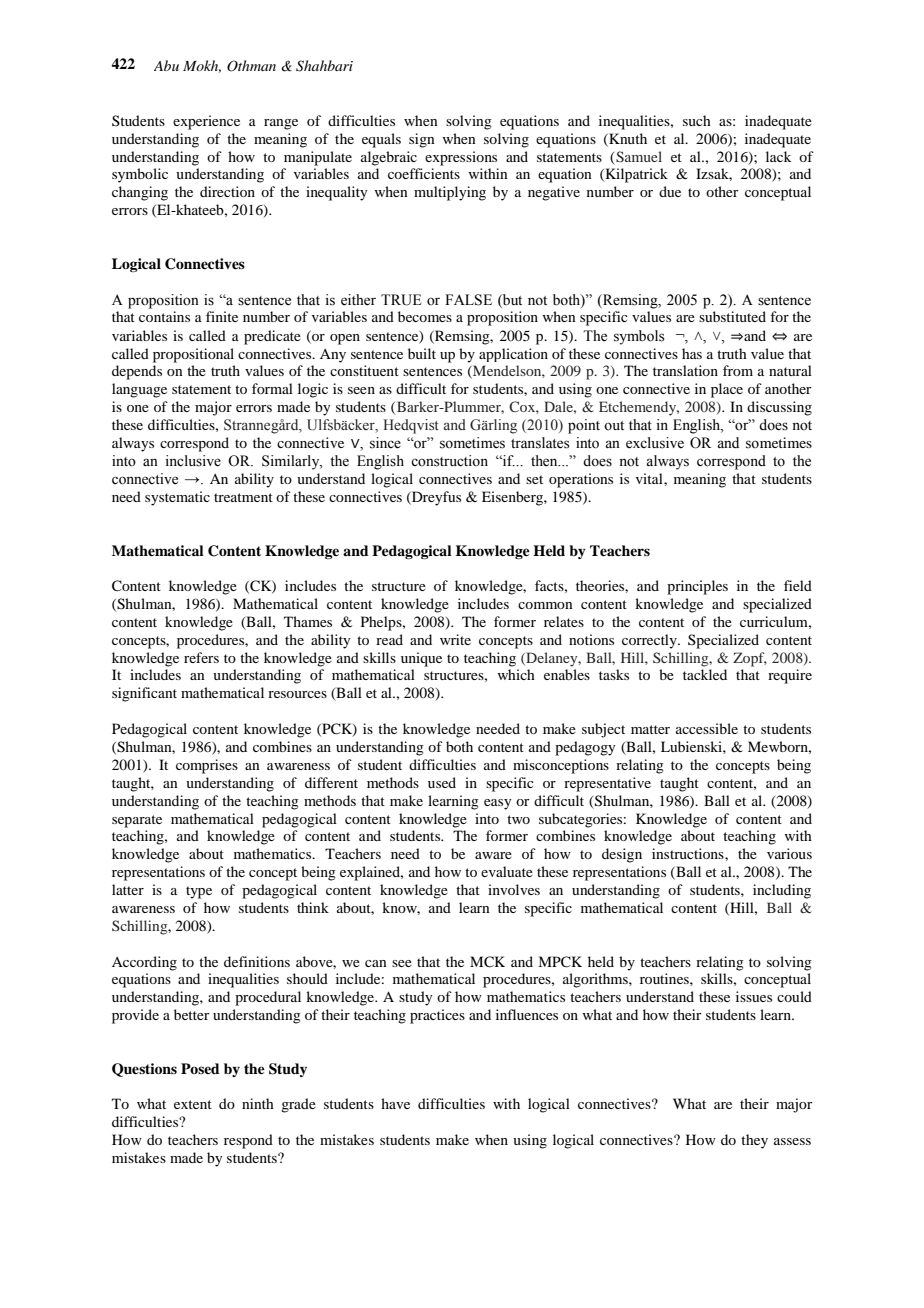 The image size is (924, 1308). I want to click on accessible, so click(707, 728).
